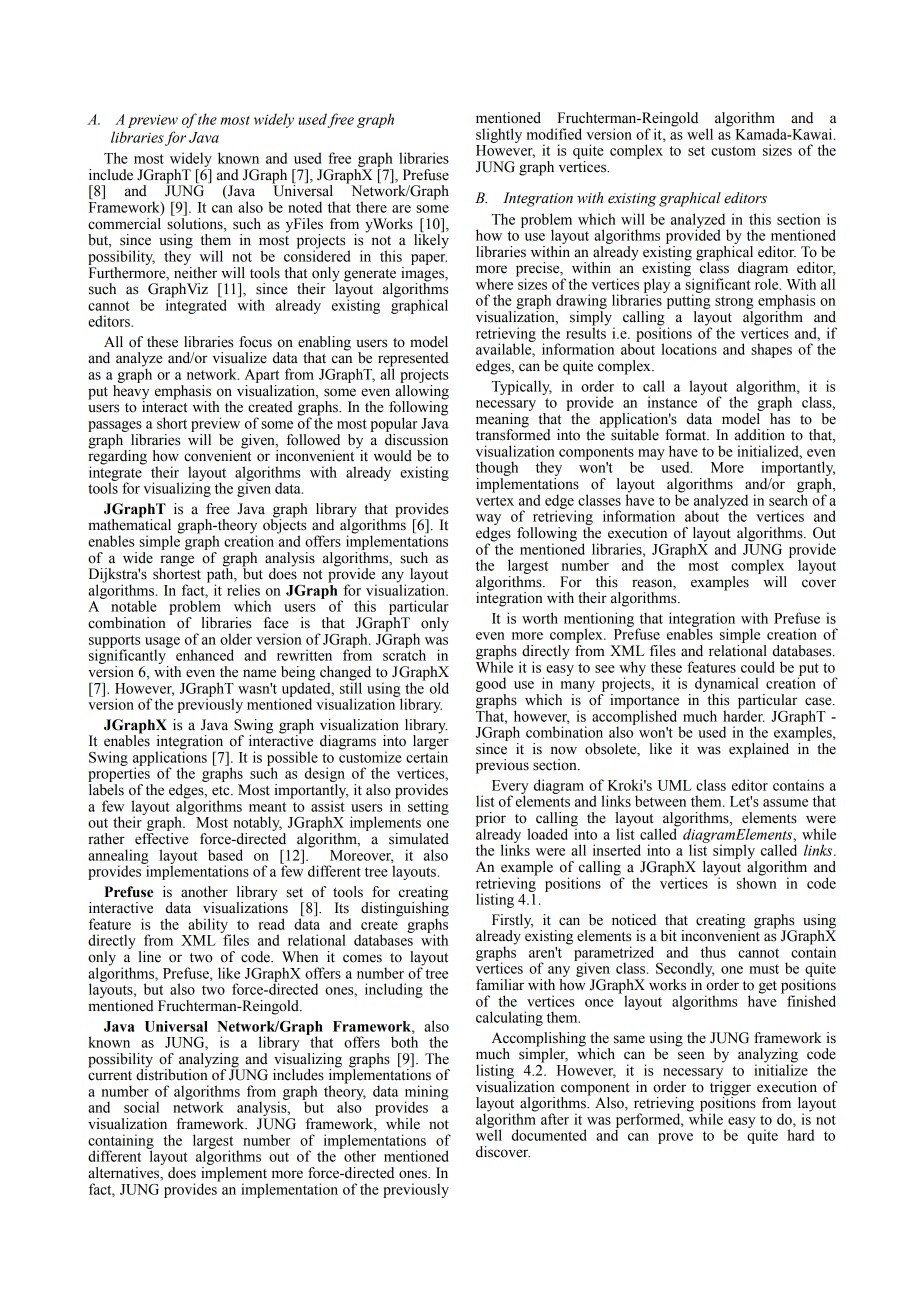  Describe the element at coordinates (419, 839) in the screenshot. I see `simulated` at that location.
